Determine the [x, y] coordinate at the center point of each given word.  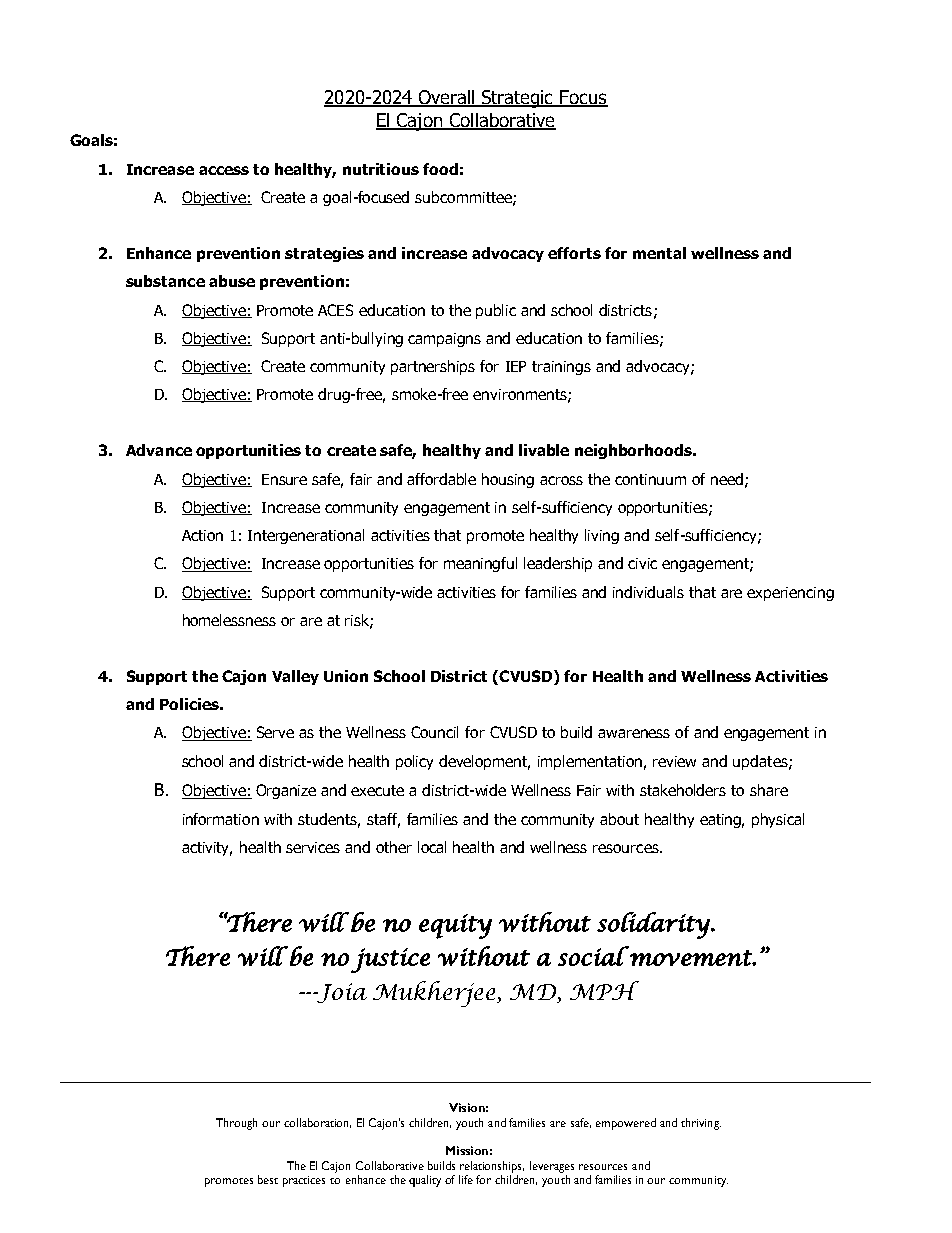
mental [659, 253]
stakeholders [683, 790]
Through [236, 1124]
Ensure [284, 479]
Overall [447, 98]
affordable [441, 479]
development [484, 762]
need [728, 480]
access [224, 170]
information [221, 819]
